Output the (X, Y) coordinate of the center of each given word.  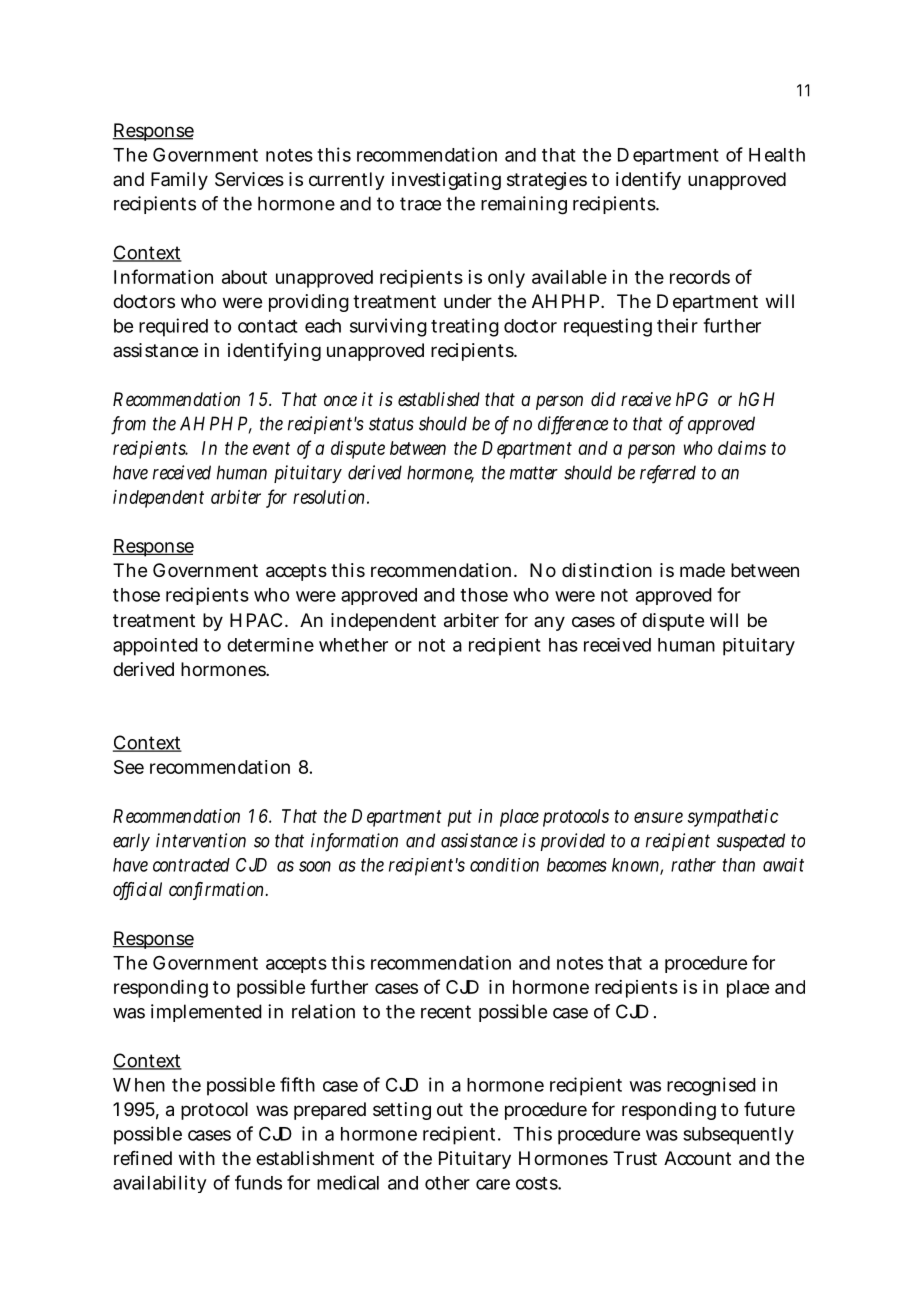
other (447, 1183)
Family (179, 181)
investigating (446, 181)
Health (777, 155)
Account (697, 1158)
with (197, 1158)
